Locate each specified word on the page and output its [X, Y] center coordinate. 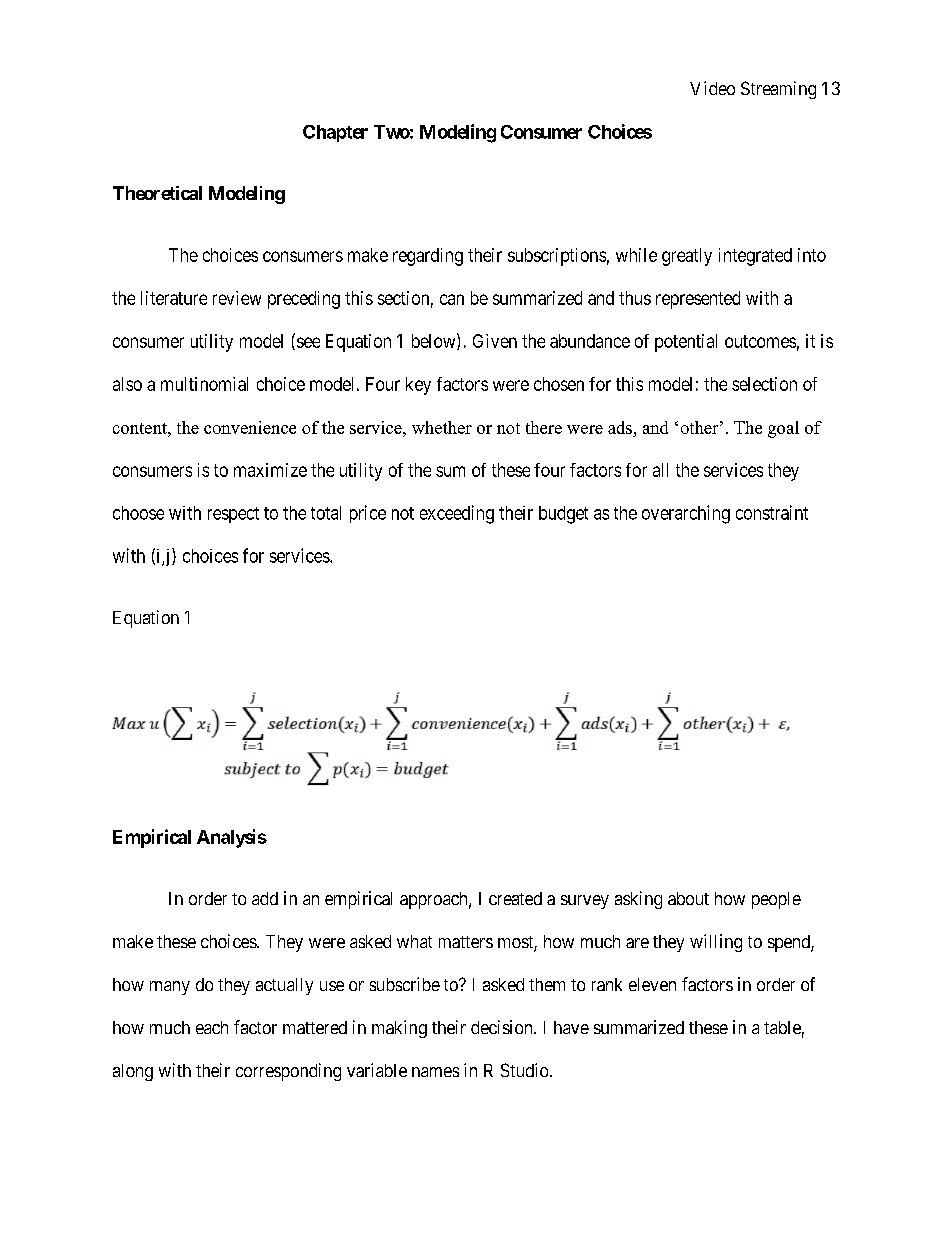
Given [495, 341]
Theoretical [157, 193]
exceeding [457, 514]
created [515, 898]
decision [503, 1027]
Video [712, 88]
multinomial [204, 384]
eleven [652, 984]
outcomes [760, 341]
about [688, 898]
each [212, 1027]
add [265, 898]
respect [233, 515]
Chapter [335, 133]
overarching [686, 514]
